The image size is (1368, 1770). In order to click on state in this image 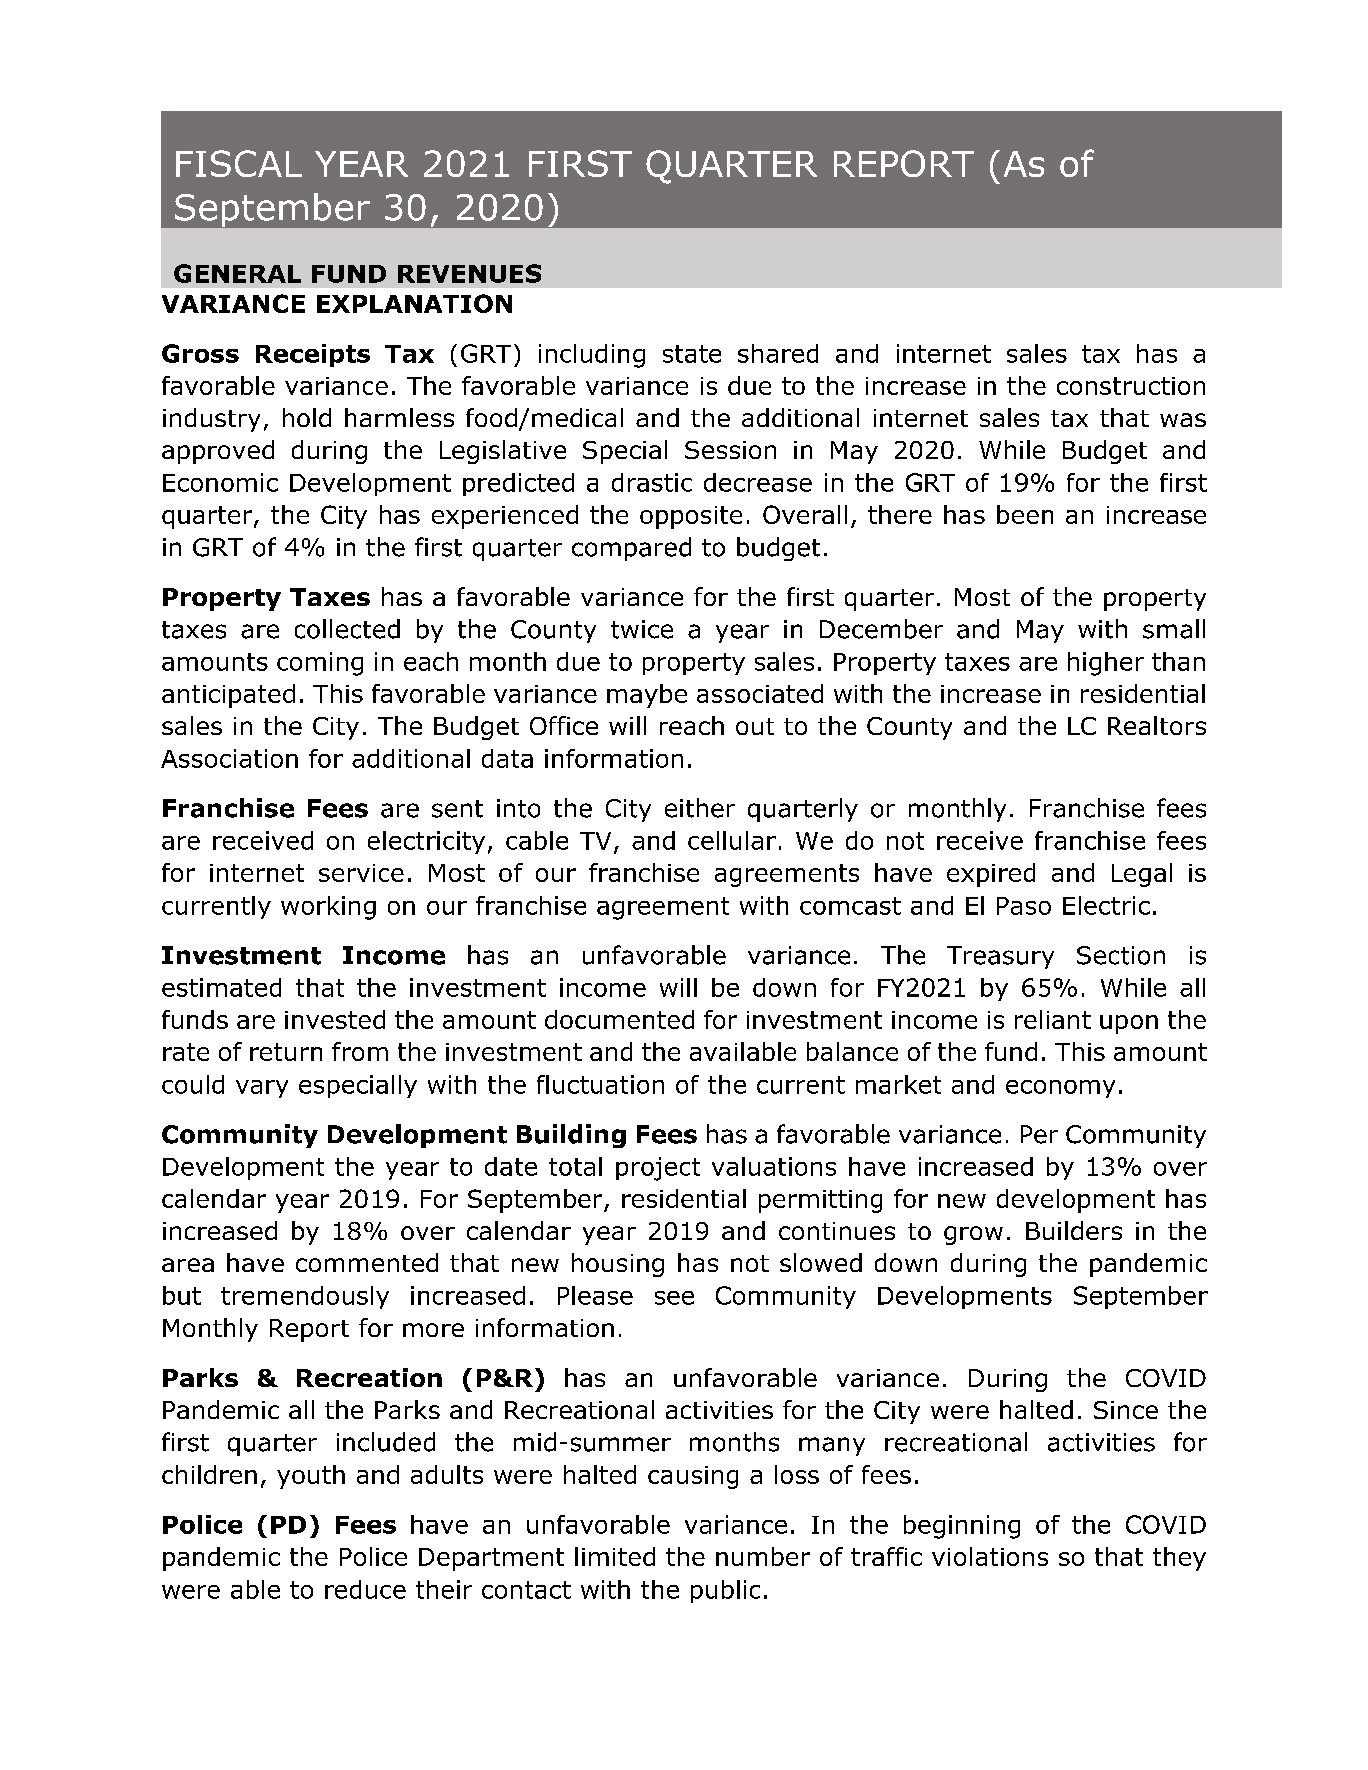, I will do `click(692, 354)`.
